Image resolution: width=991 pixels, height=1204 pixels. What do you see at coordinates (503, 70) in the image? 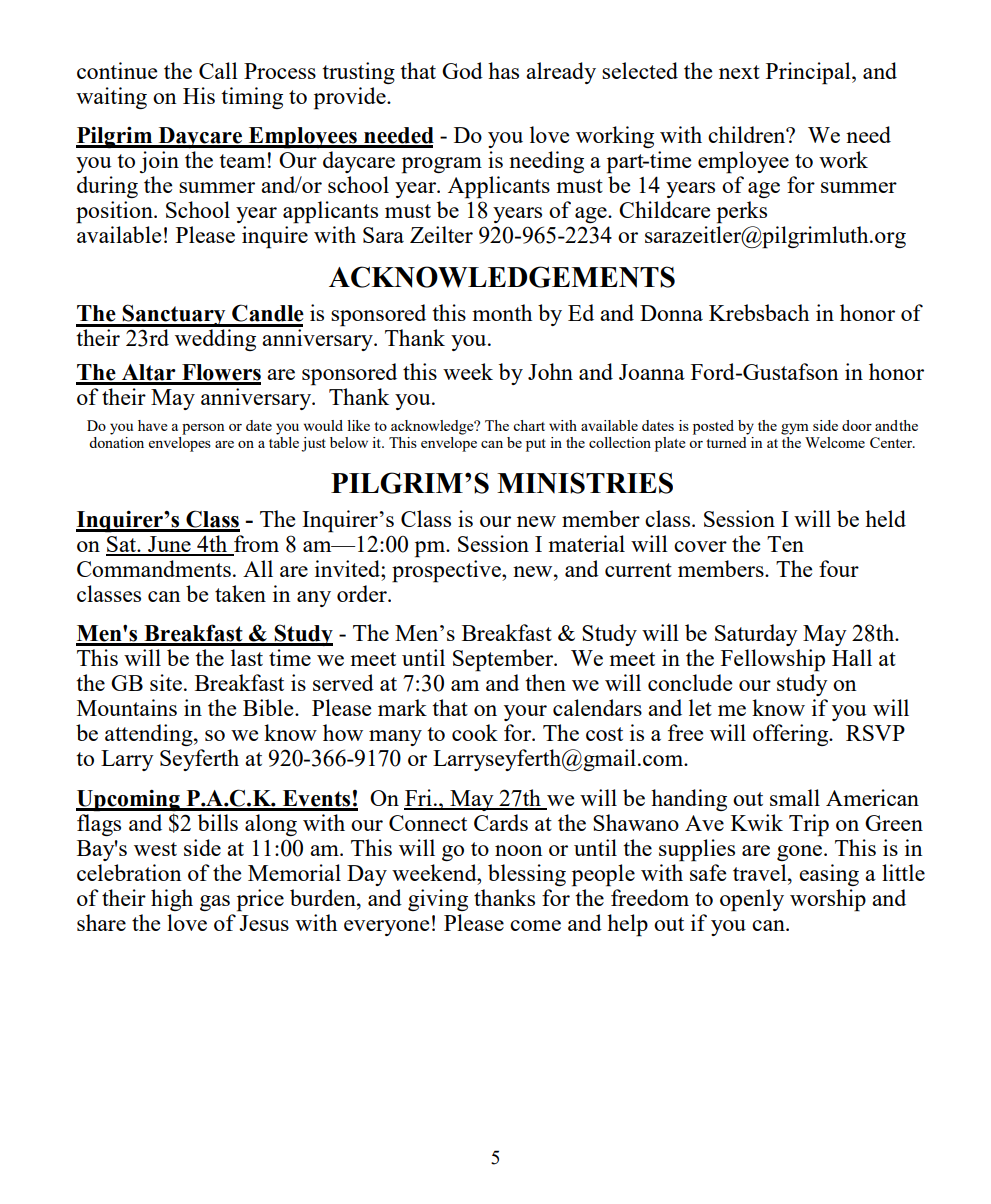
I see `has` at bounding box center [503, 70].
